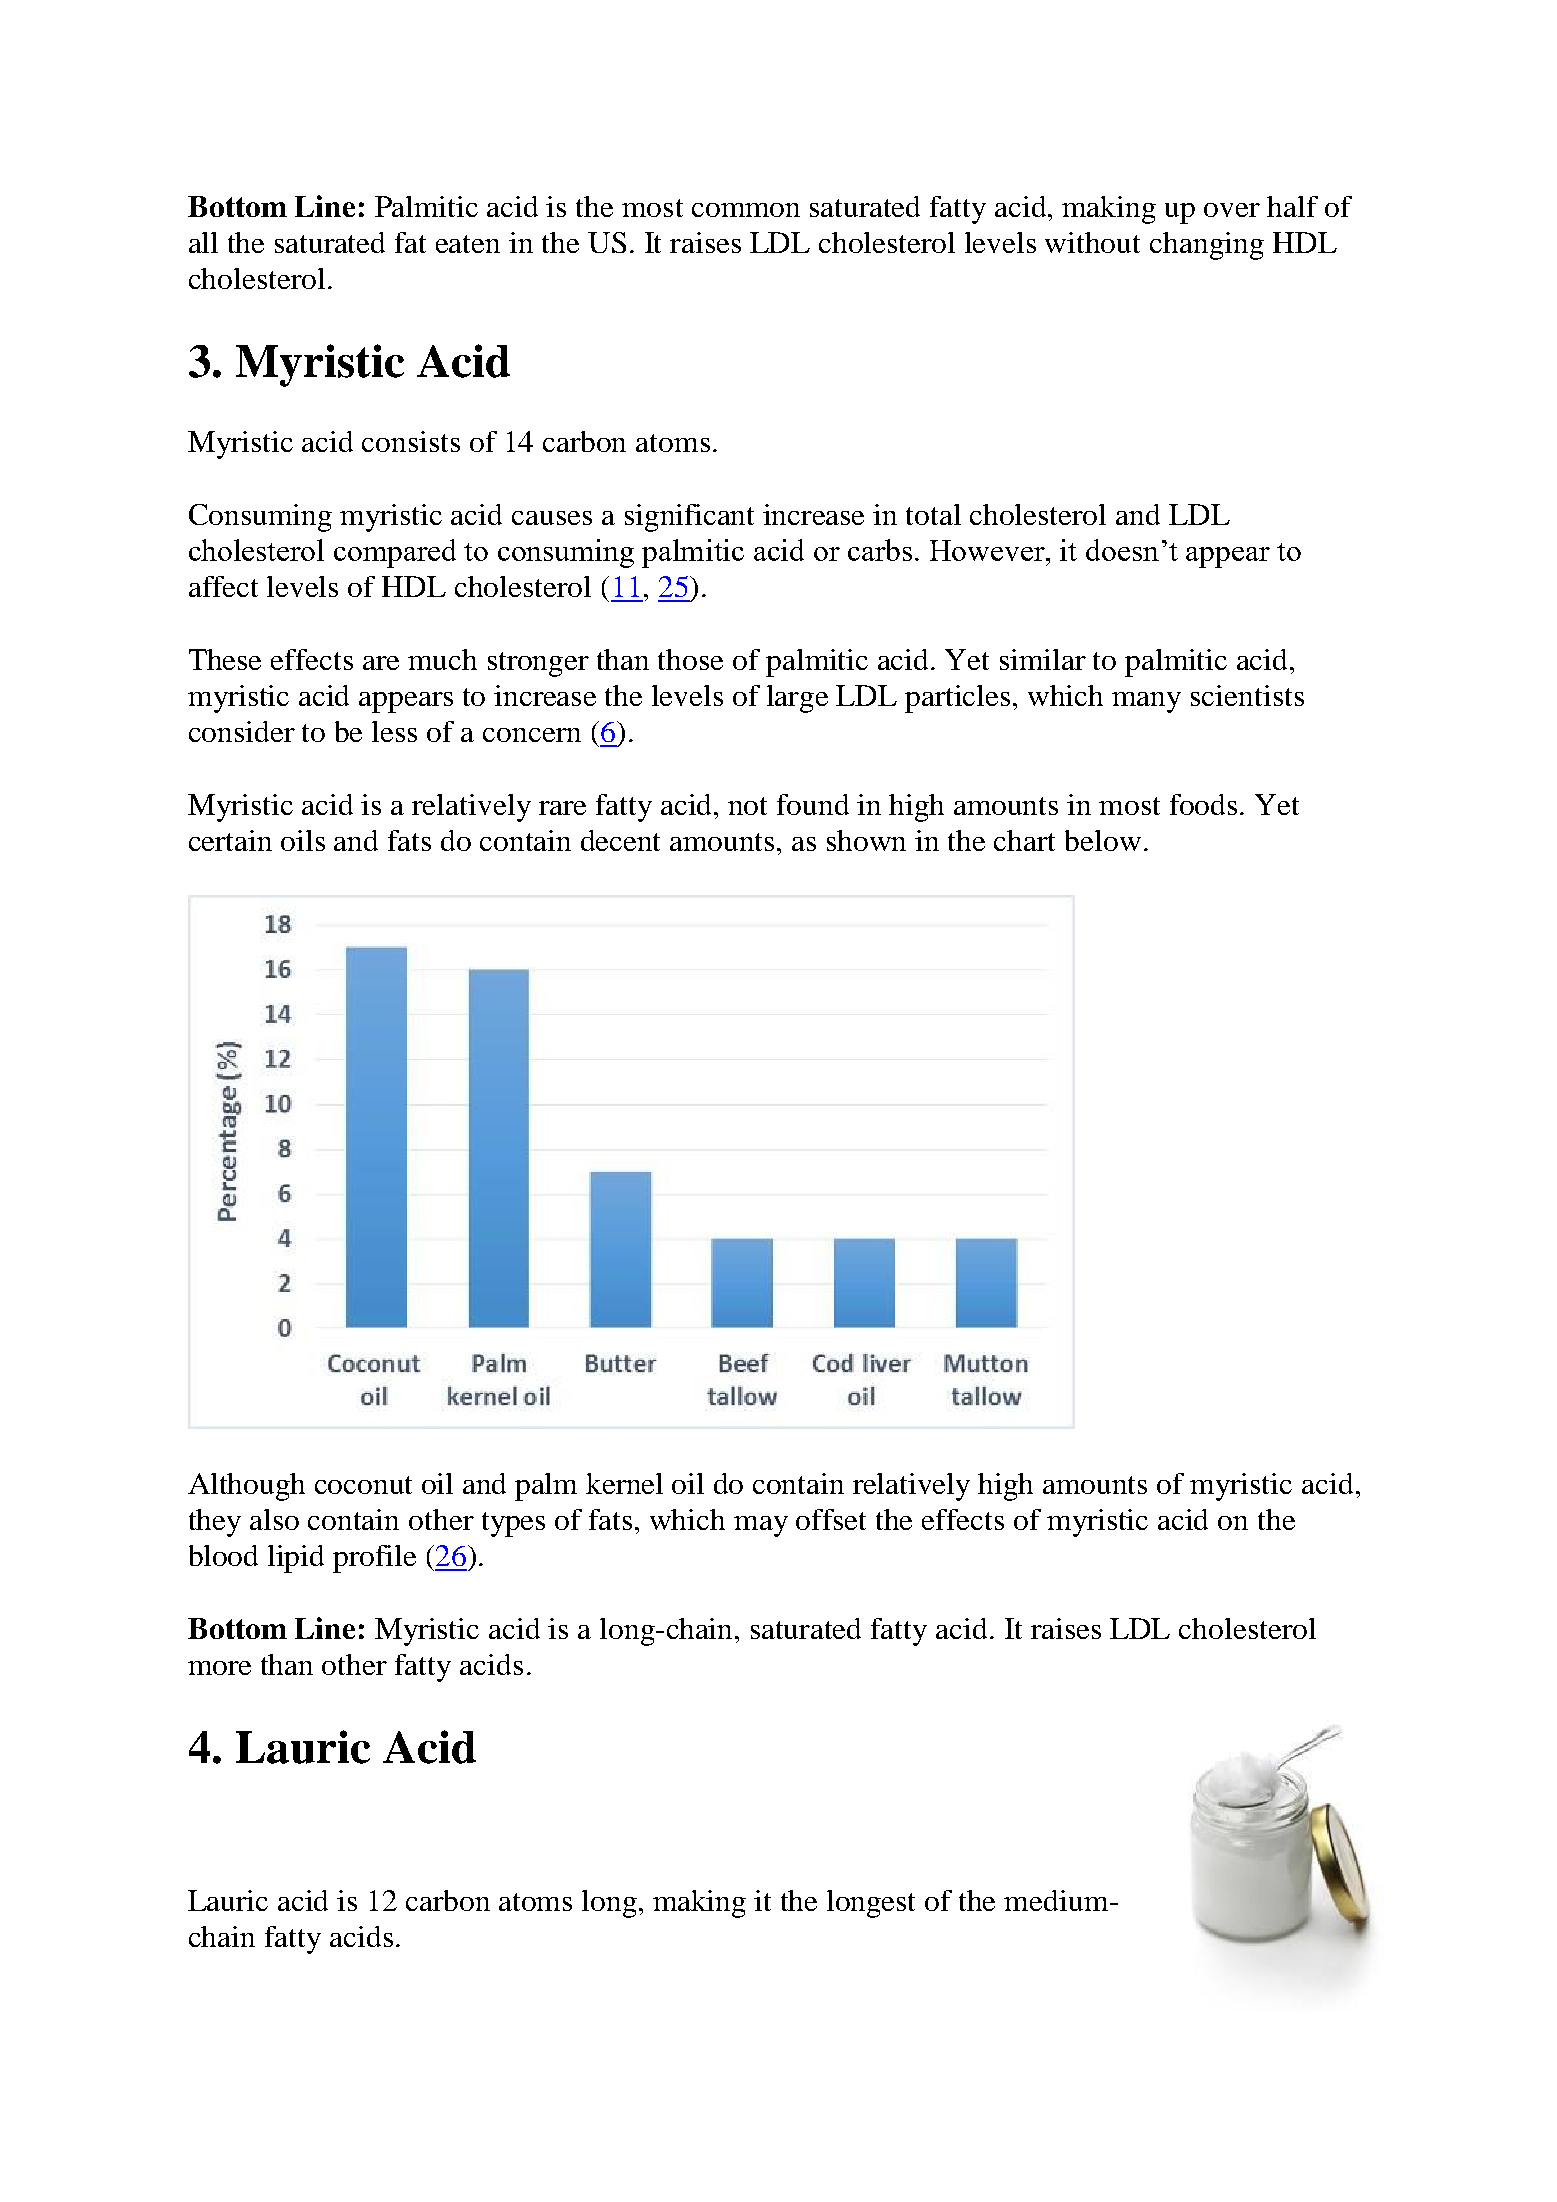 Image resolution: width=1557 pixels, height=2202 pixels. Describe the element at coordinates (746, 210) in the page. I see `common` at that location.
